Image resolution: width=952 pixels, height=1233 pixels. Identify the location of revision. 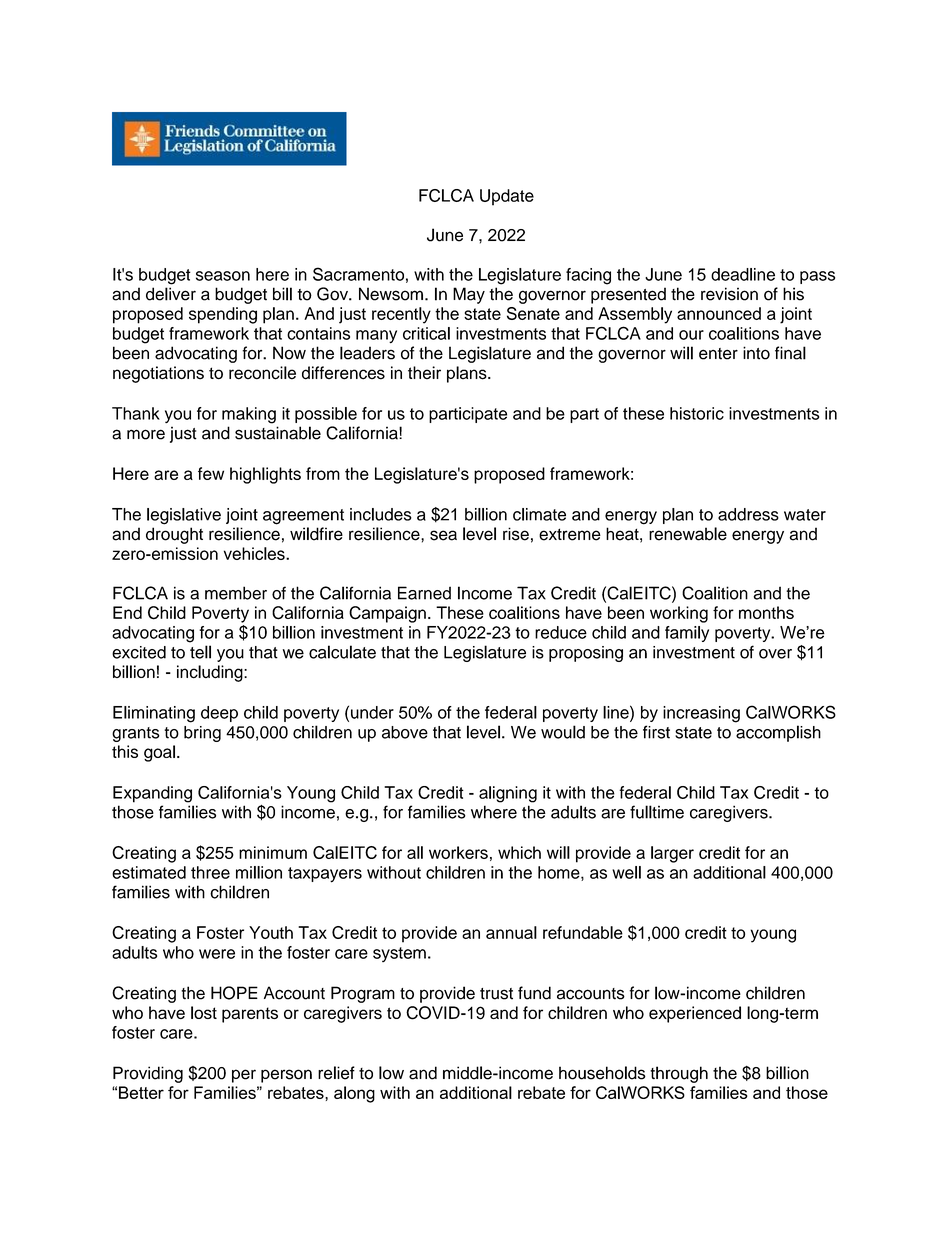
(729, 294).
